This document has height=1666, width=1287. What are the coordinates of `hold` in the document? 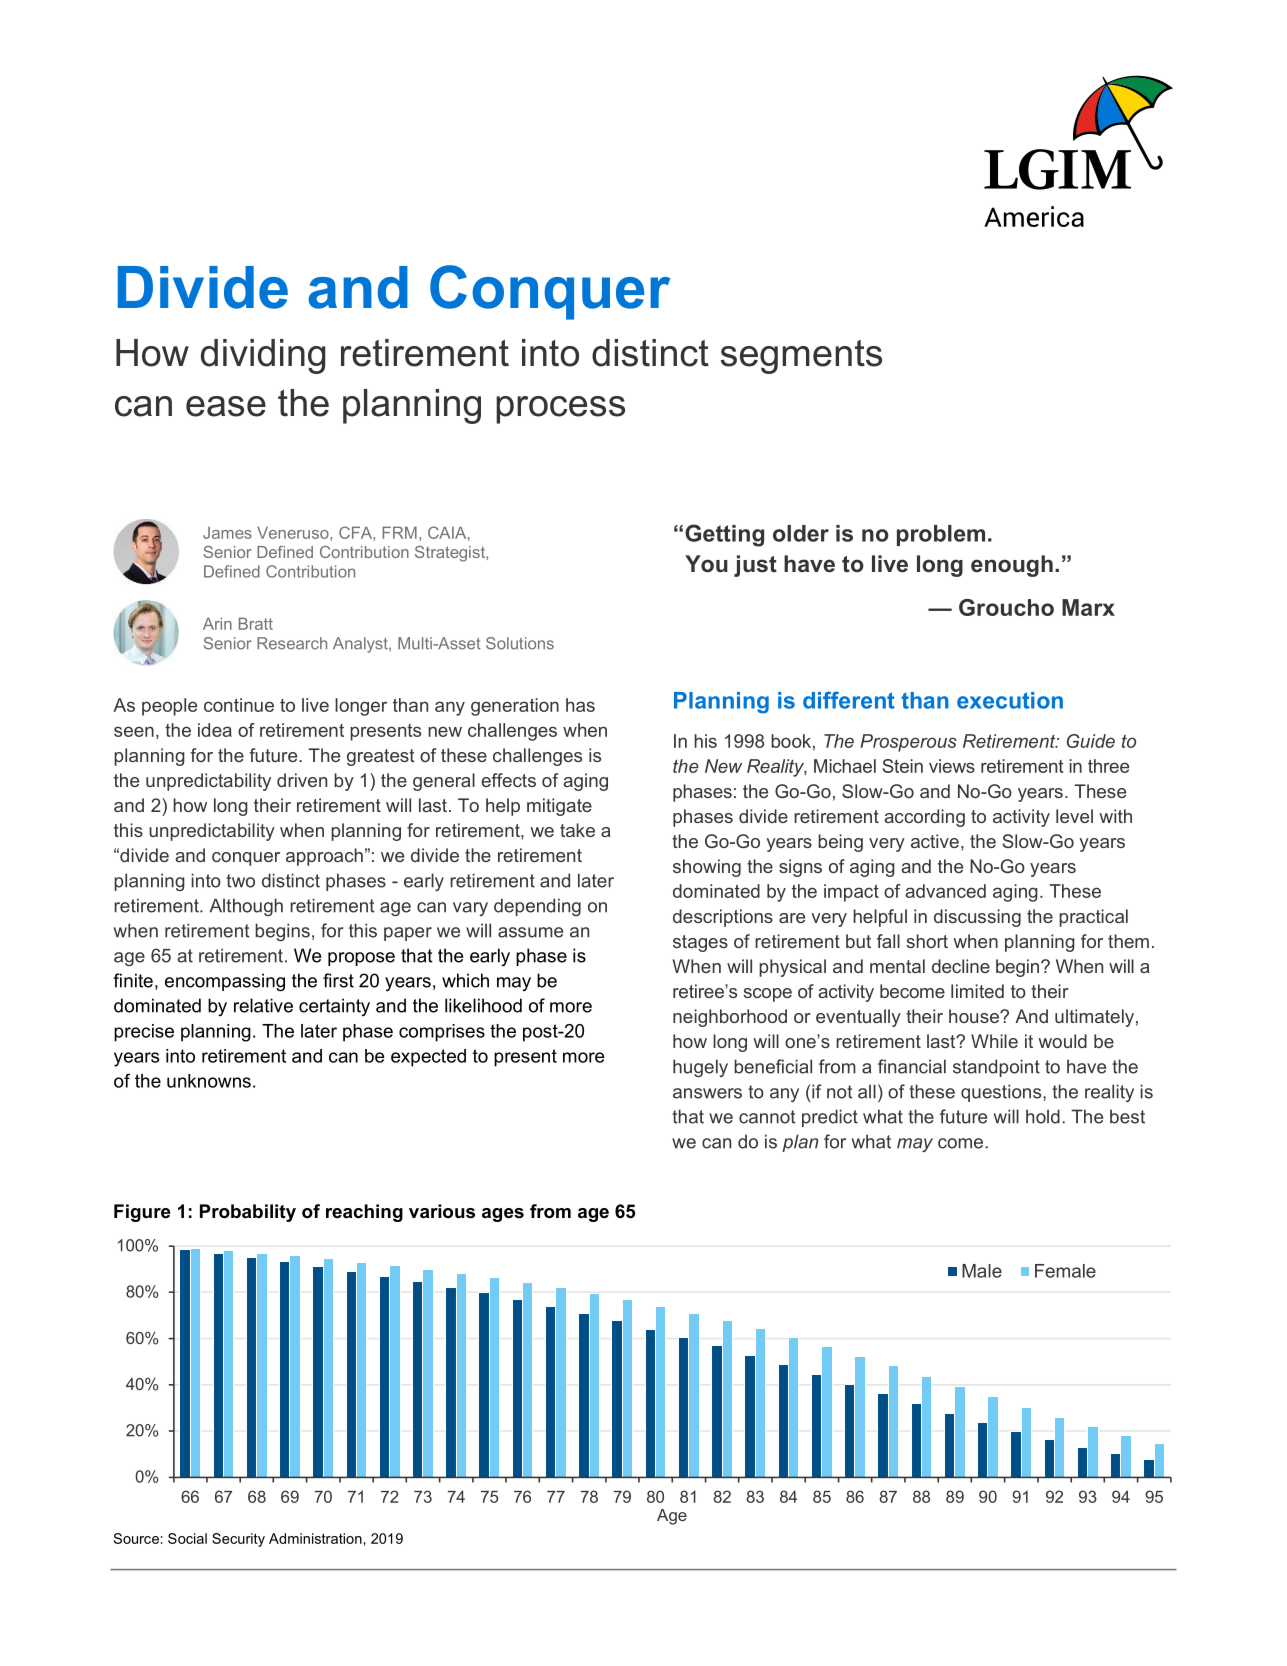 It's located at (1043, 1116).
